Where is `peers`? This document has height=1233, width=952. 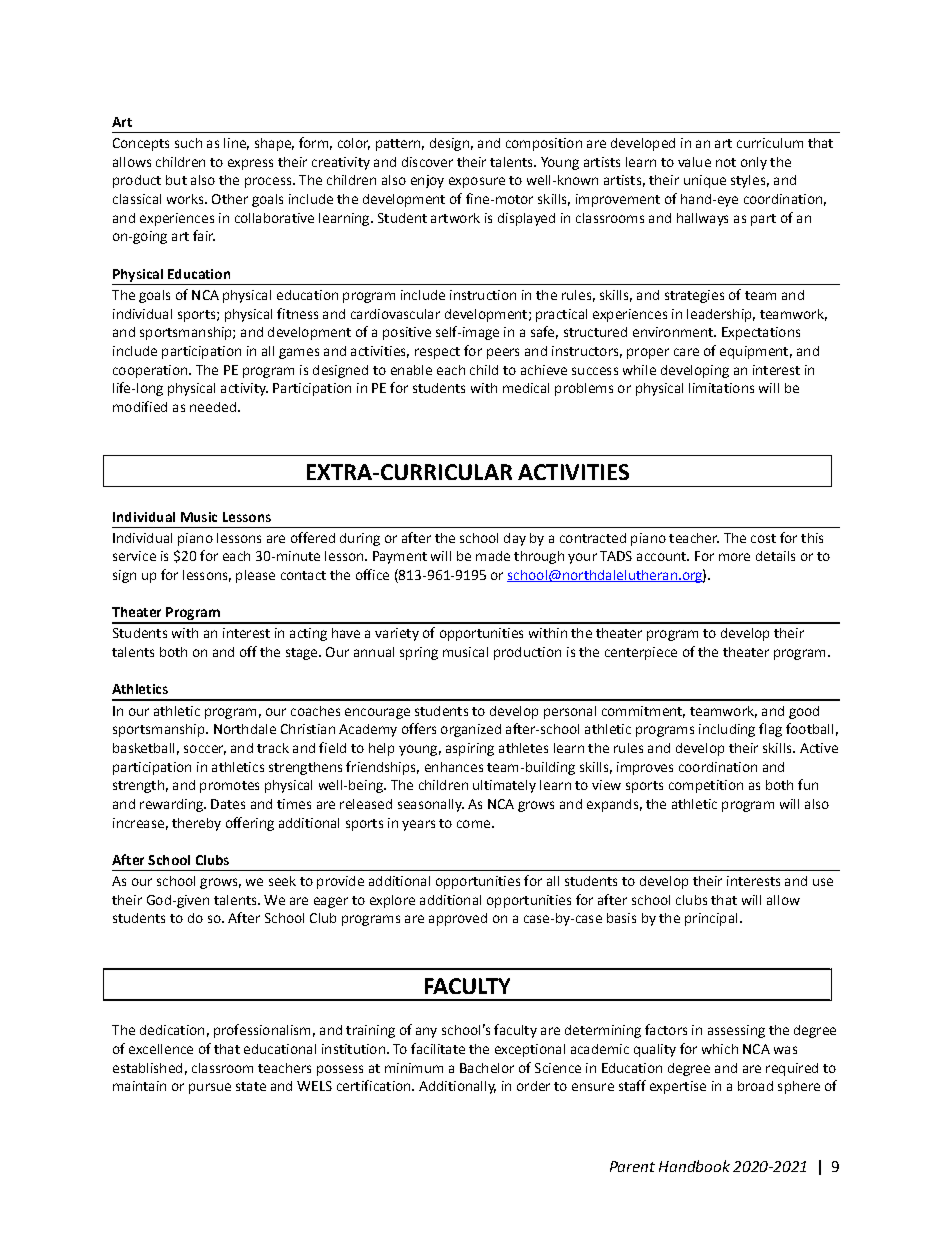
peers is located at coordinates (503, 353).
